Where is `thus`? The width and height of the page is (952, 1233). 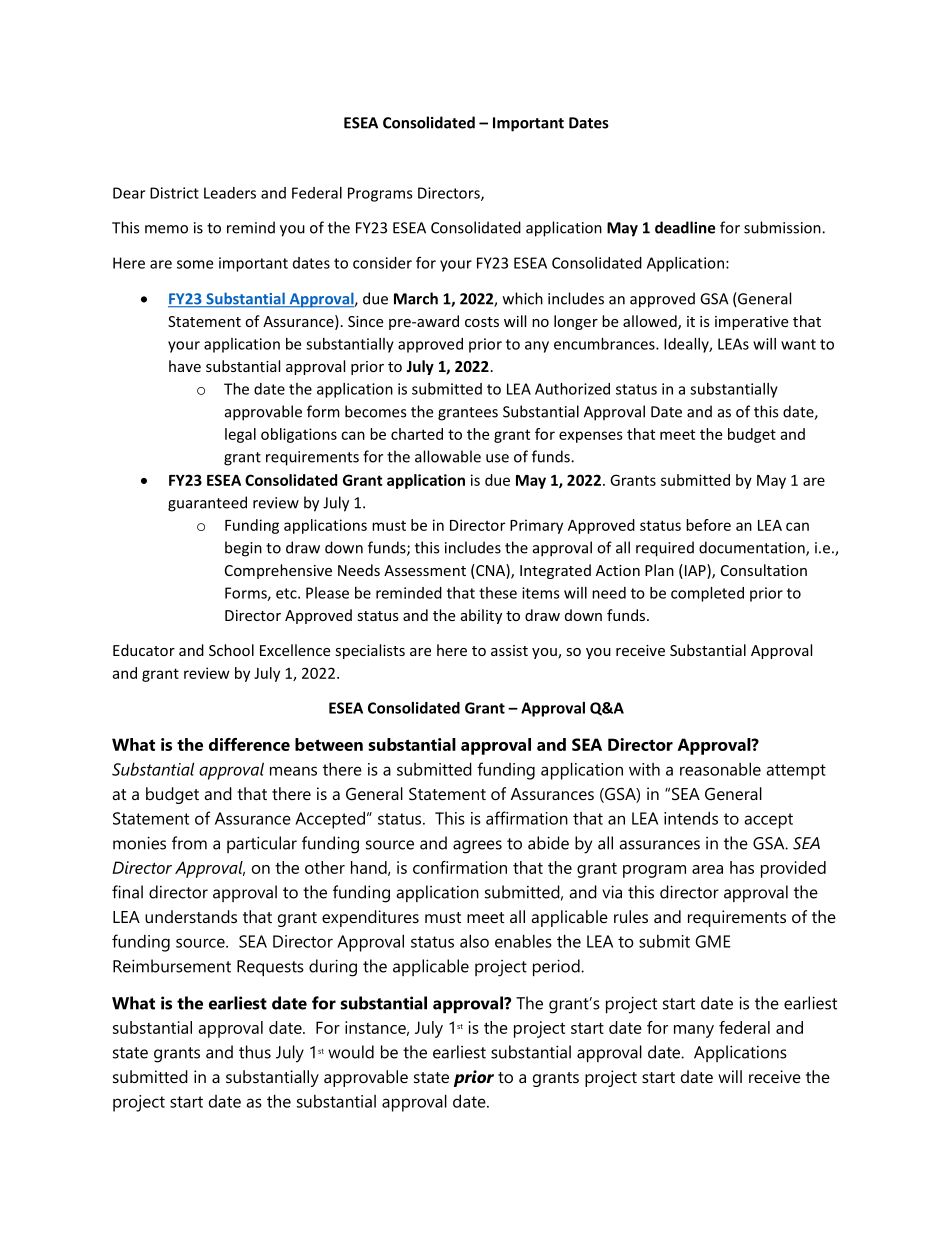 thus is located at coordinates (255, 1052).
